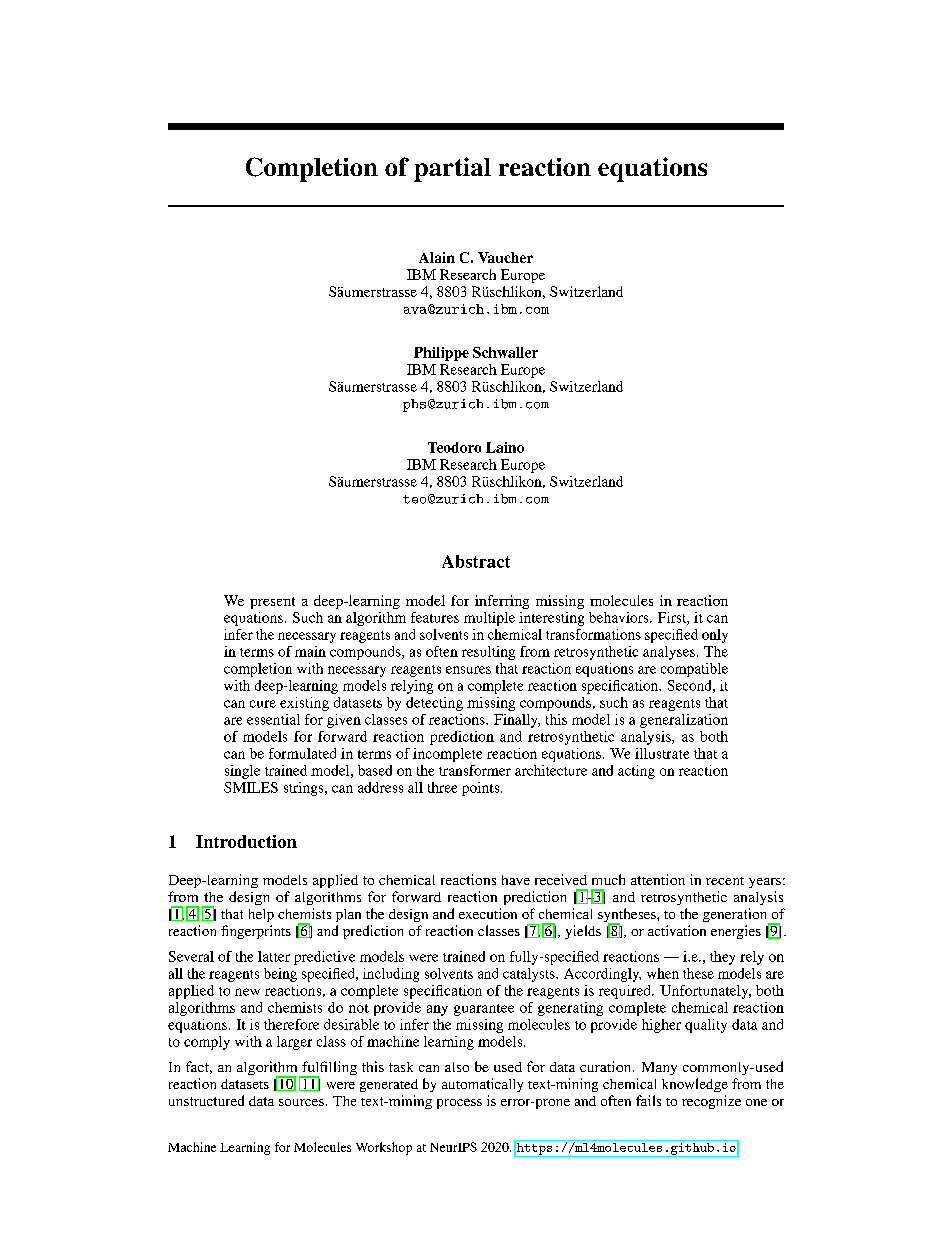  I want to click on ensures, so click(468, 670).
